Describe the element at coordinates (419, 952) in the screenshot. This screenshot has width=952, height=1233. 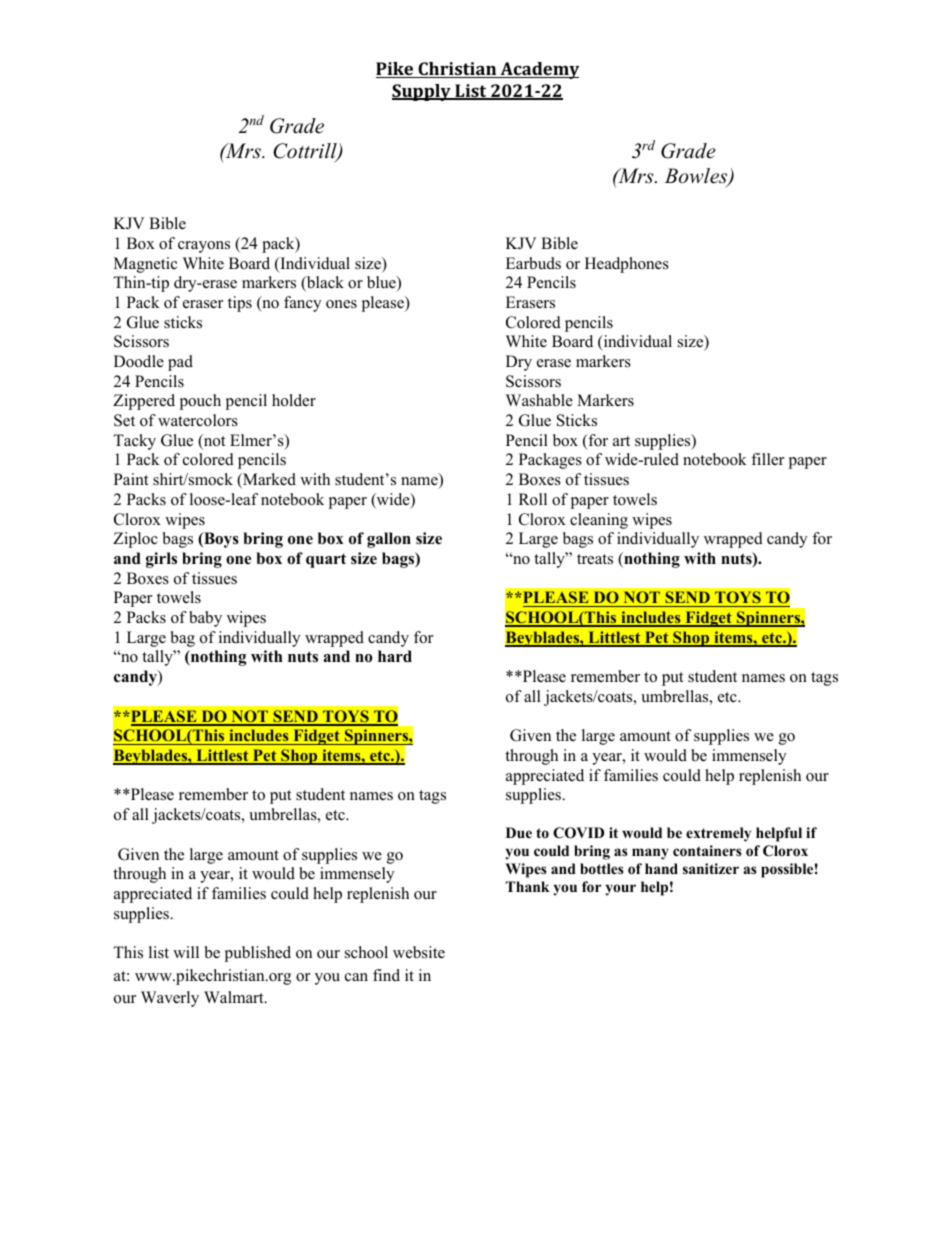
I see `website` at that location.
